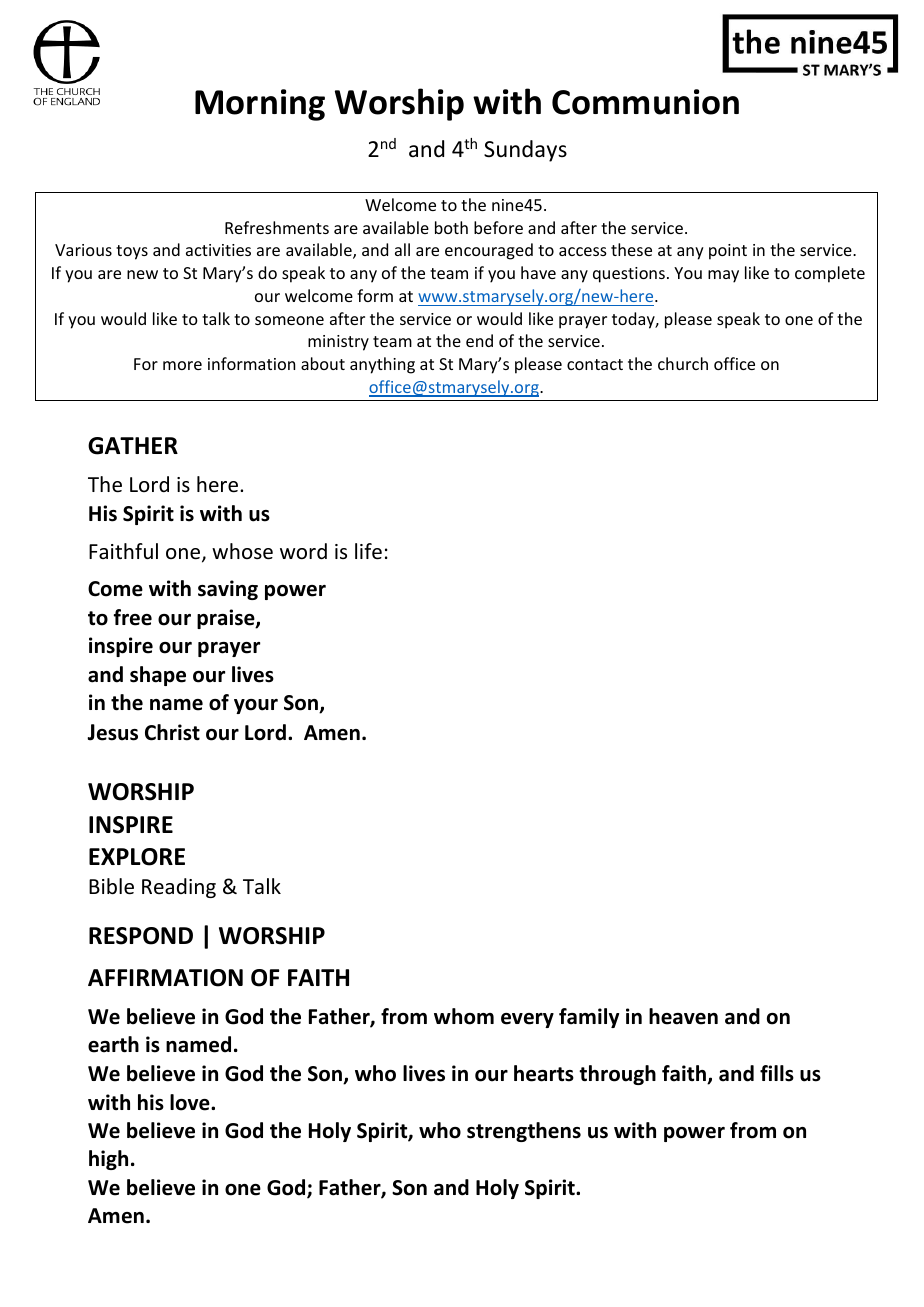 Image resolution: width=924 pixels, height=1307 pixels. What do you see at coordinates (368, 551) in the screenshot?
I see `life` at bounding box center [368, 551].
